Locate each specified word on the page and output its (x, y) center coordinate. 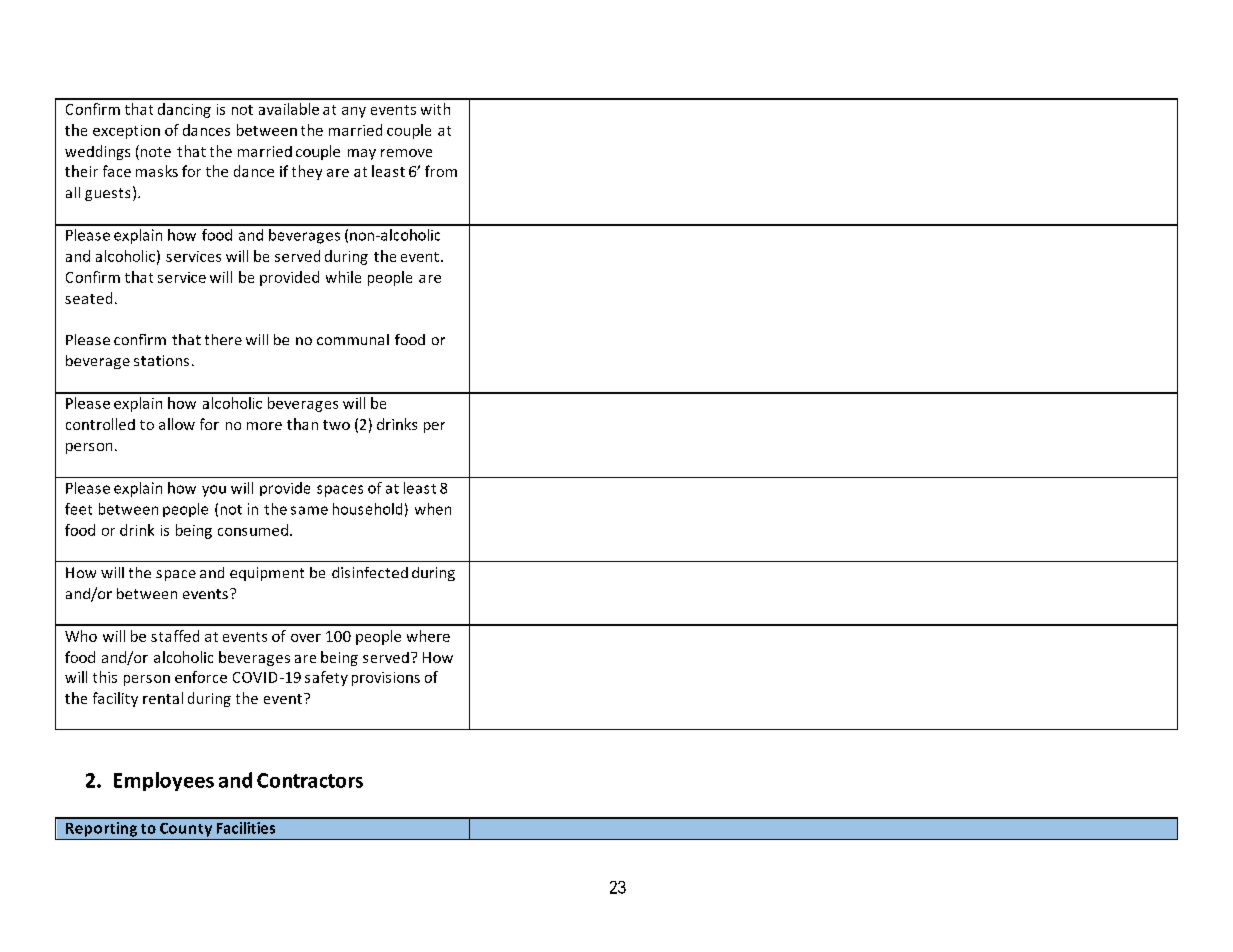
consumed (254, 530)
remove (406, 153)
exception (126, 132)
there (223, 339)
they (307, 172)
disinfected (370, 572)
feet (78, 509)
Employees (164, 781)
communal (353, 339)
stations (161, 360)
